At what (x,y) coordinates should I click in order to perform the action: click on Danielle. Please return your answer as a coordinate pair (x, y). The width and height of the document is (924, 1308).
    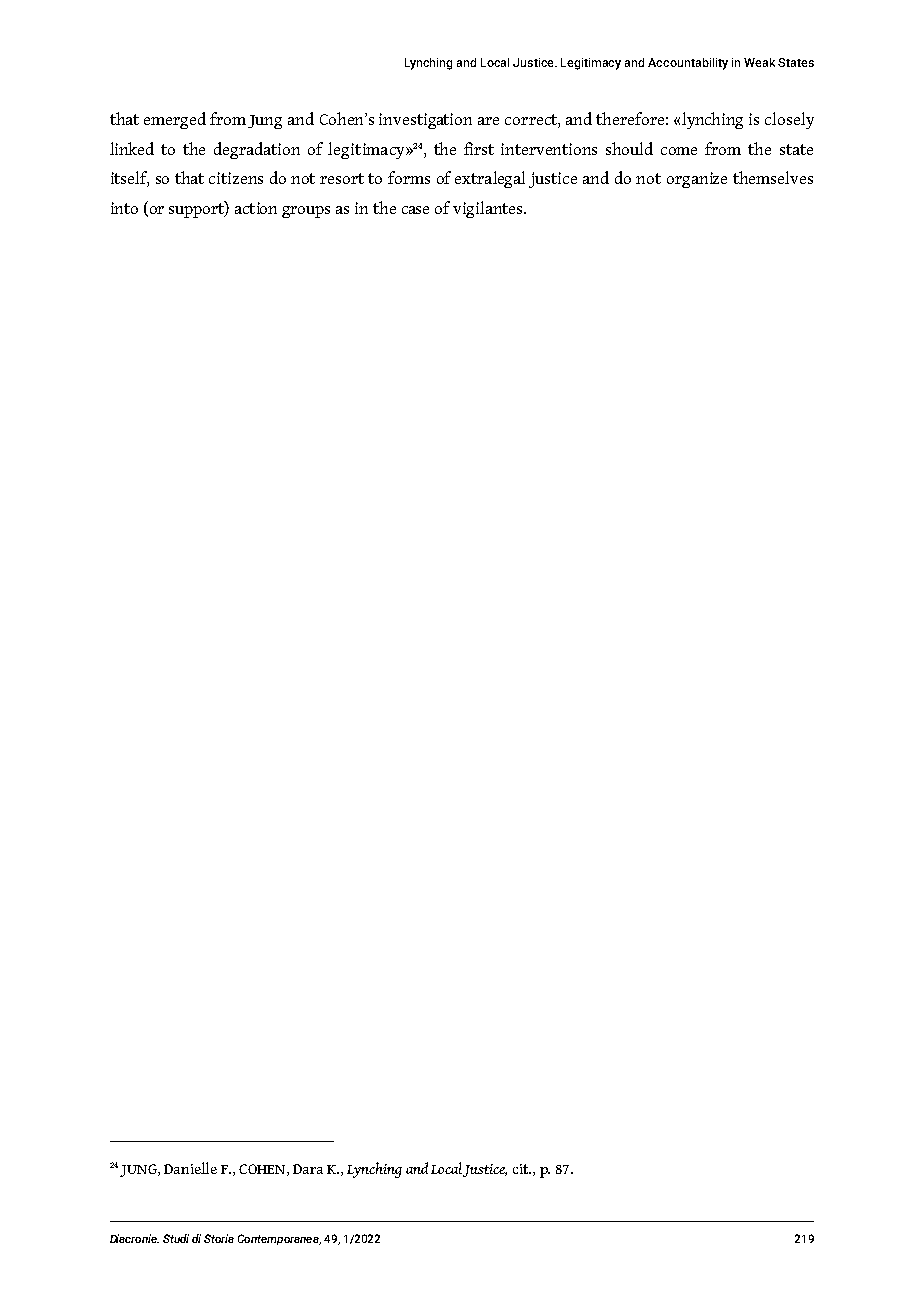
    Looking at the image, I should click on (190, 1168).
